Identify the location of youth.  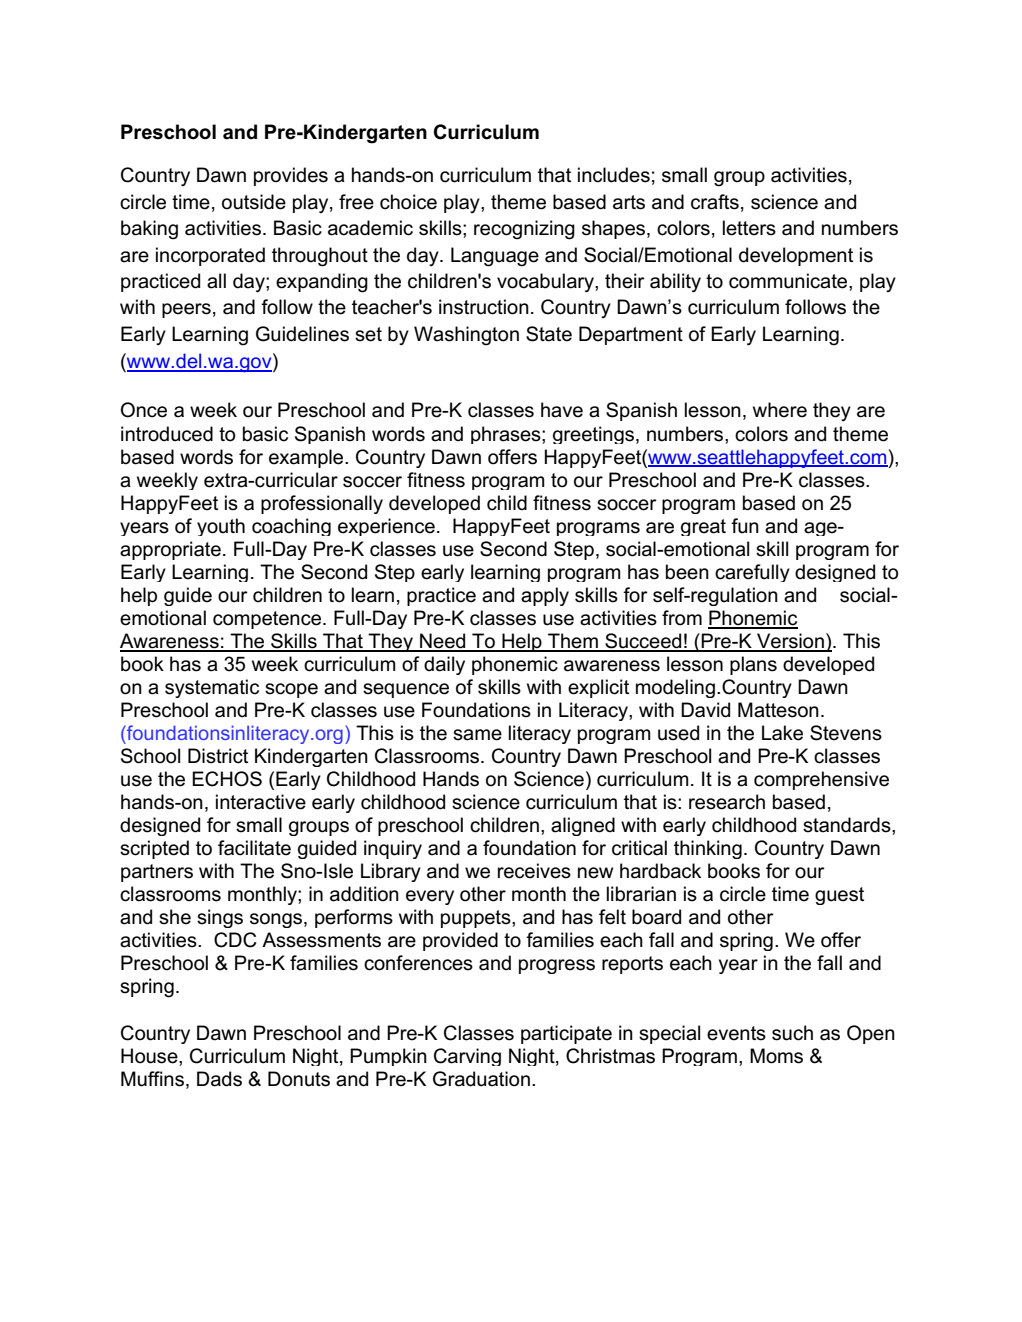
(221, 527).
